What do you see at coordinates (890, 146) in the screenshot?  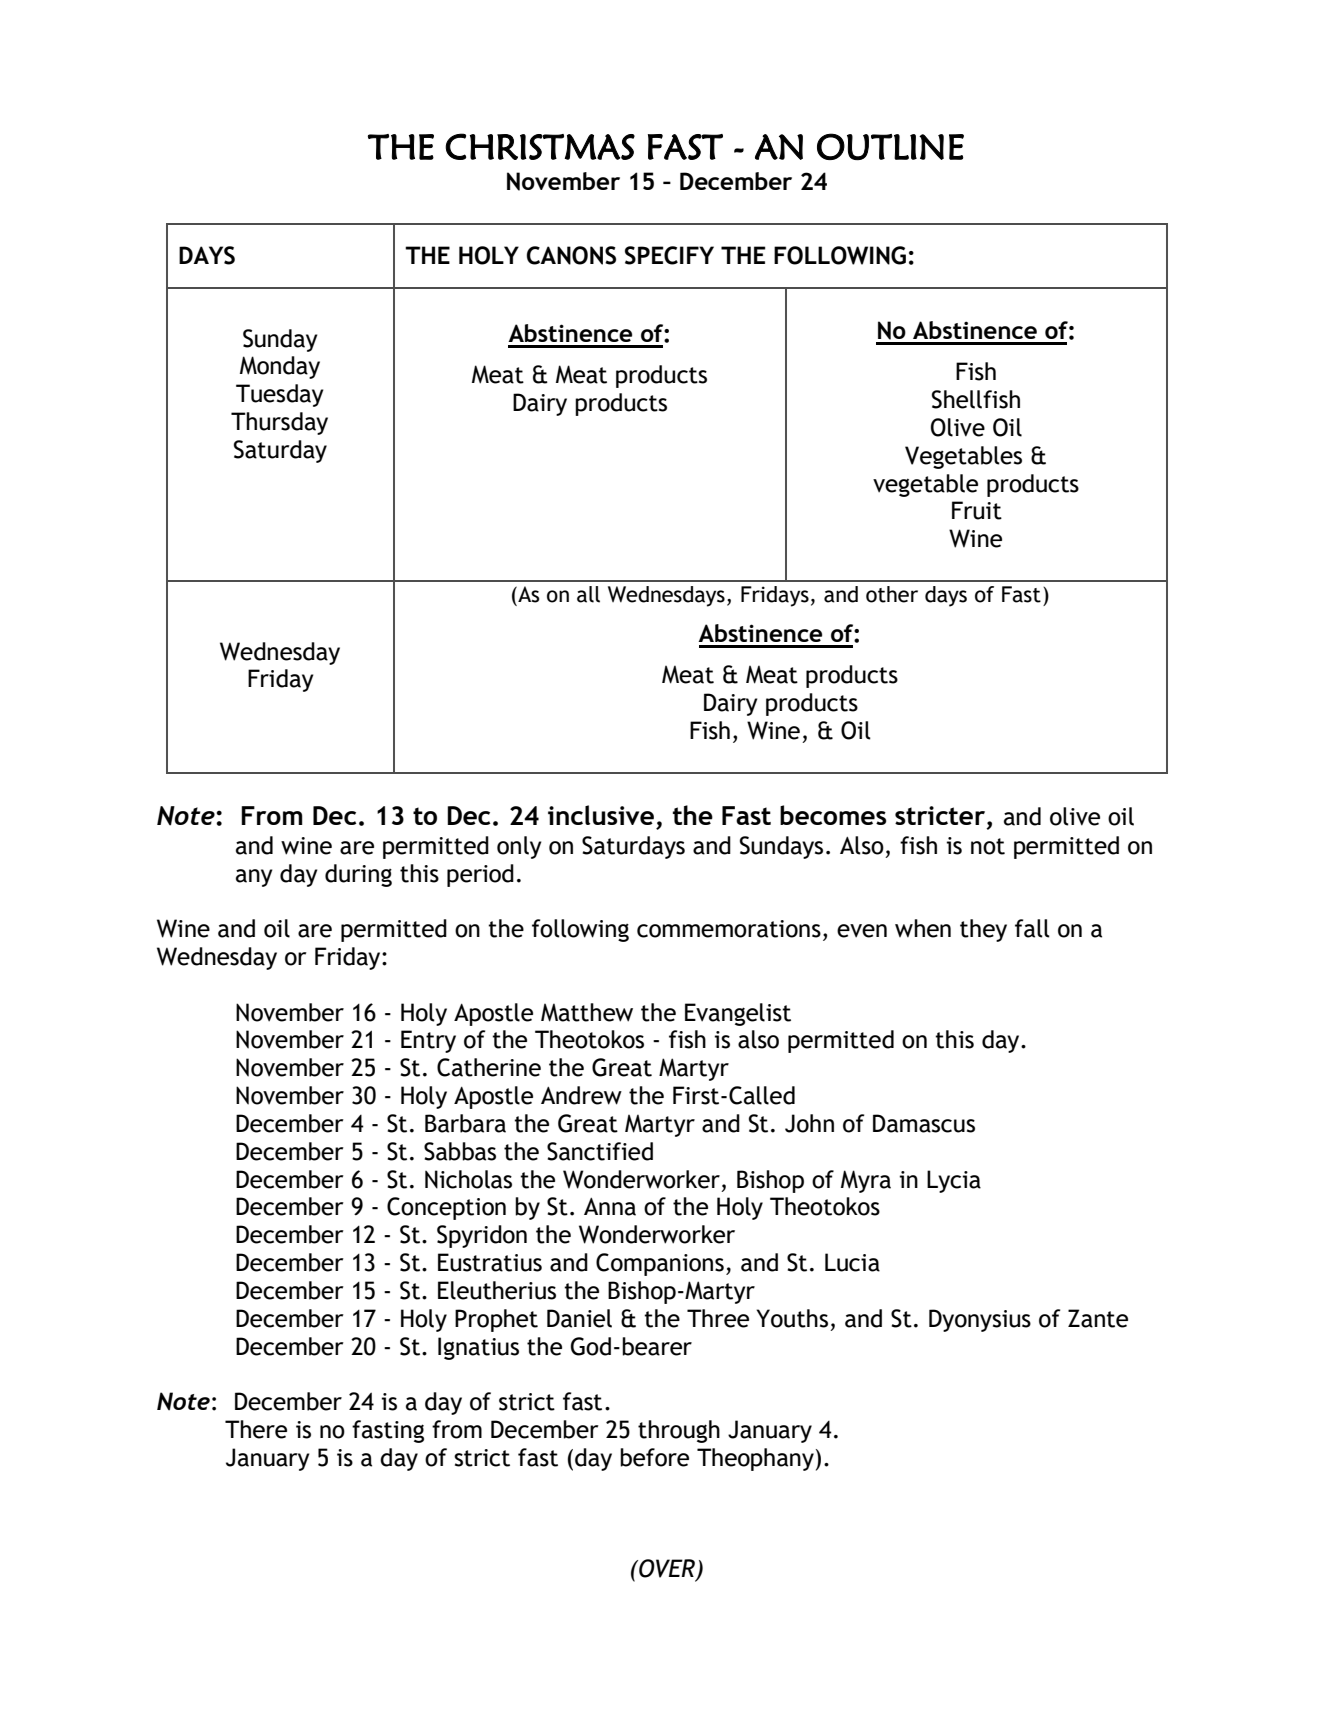 I see `OUTLINE` at bounding box center [890, 146].
